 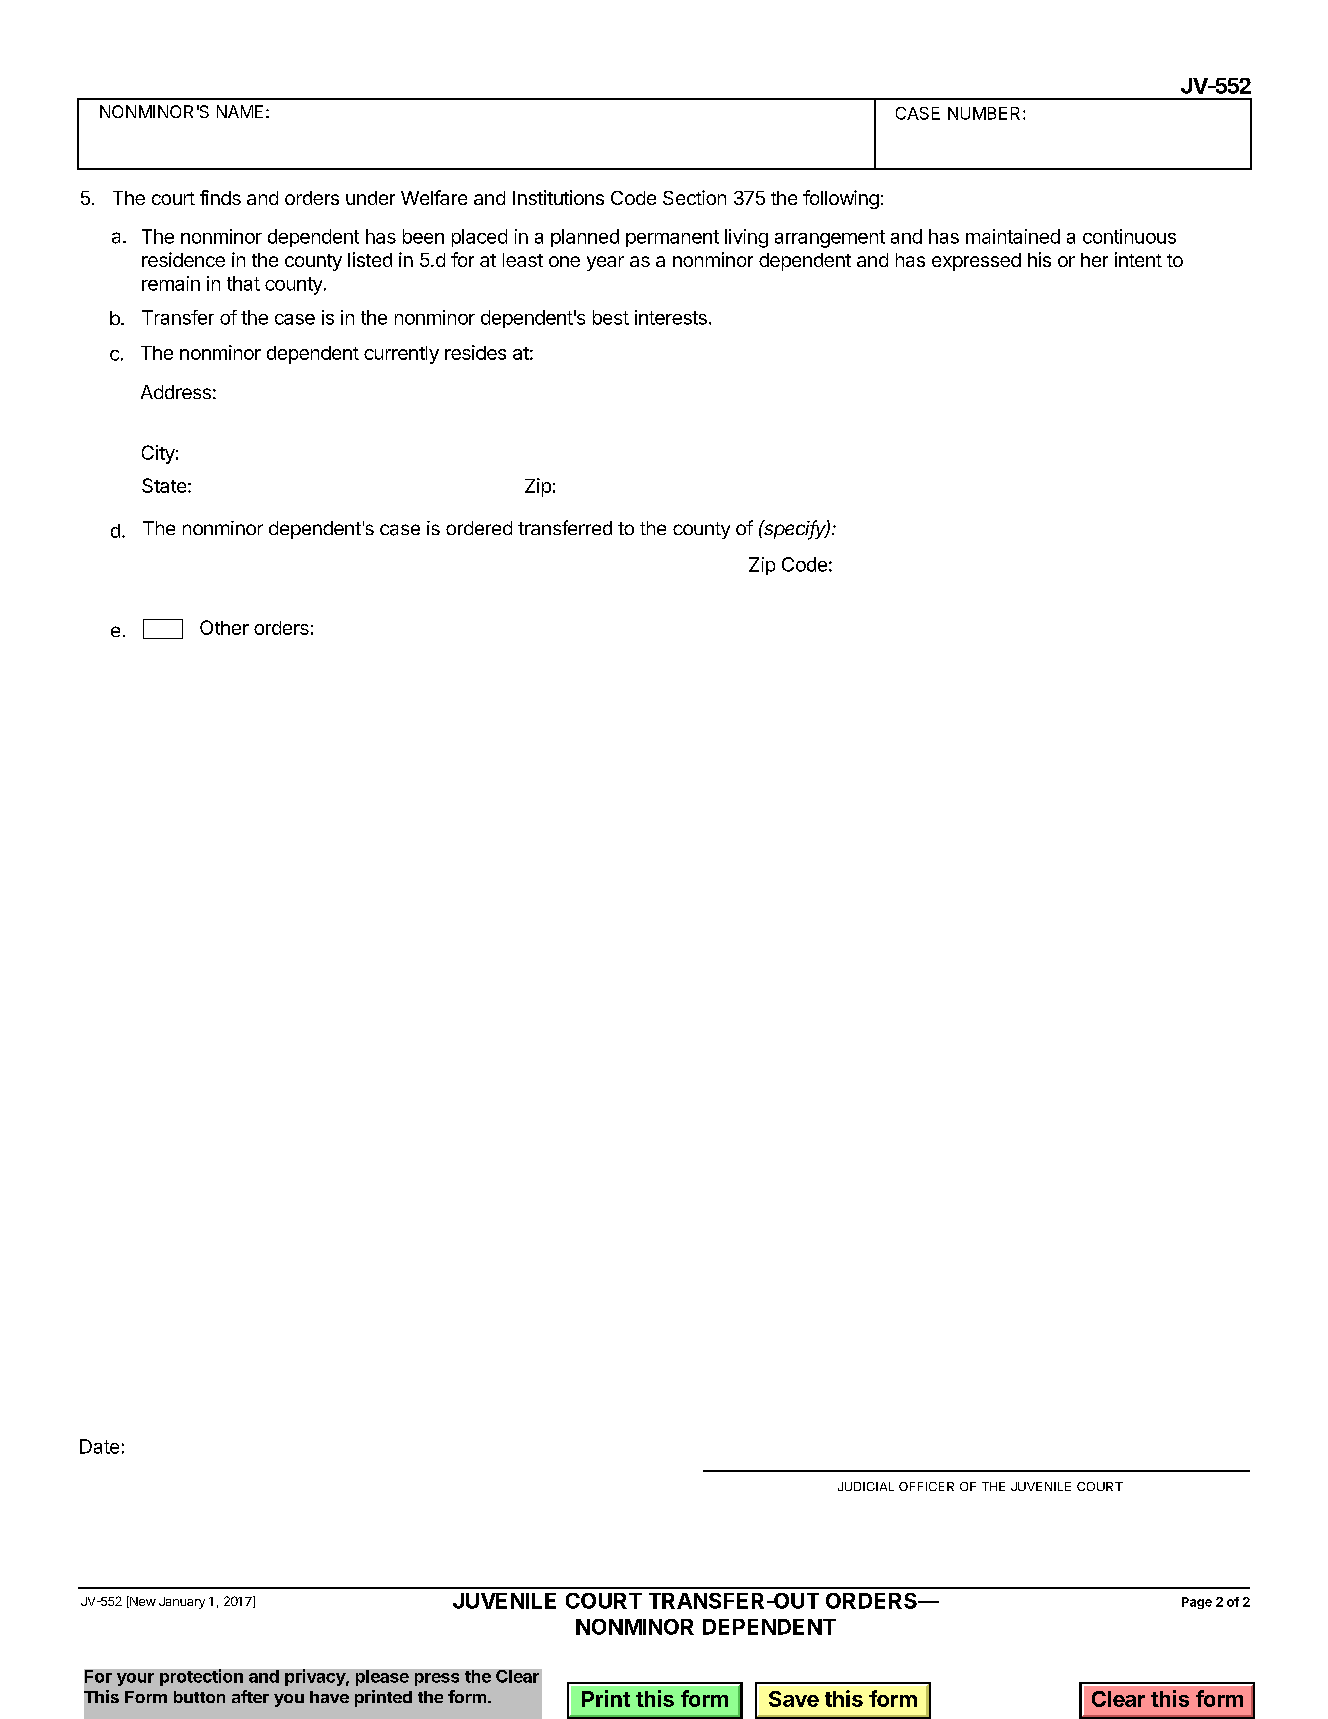 I want to click on City, so click(x=158, y=454).
